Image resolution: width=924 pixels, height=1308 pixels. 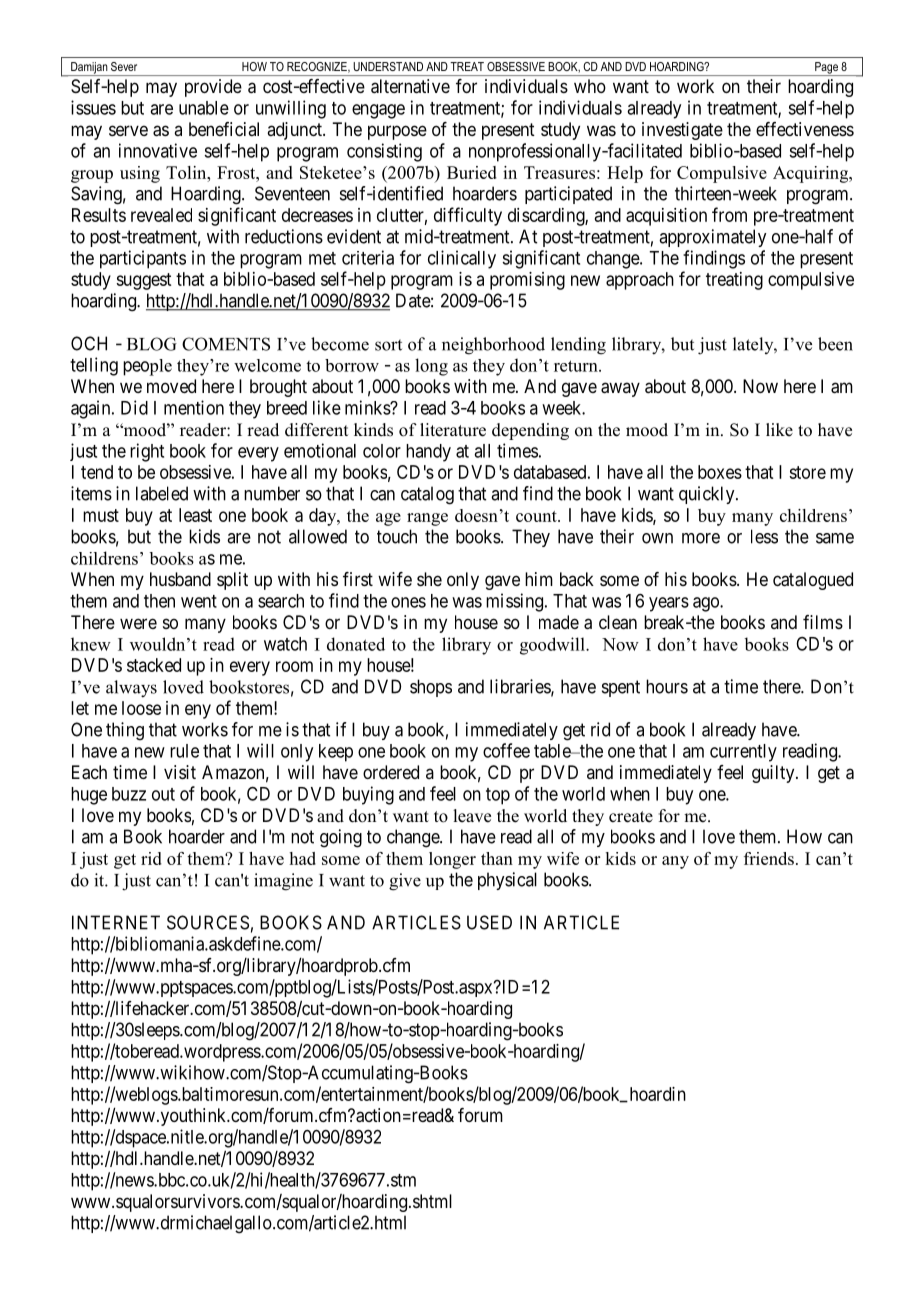 I want to click on hours, so click(x=667, y=686).
